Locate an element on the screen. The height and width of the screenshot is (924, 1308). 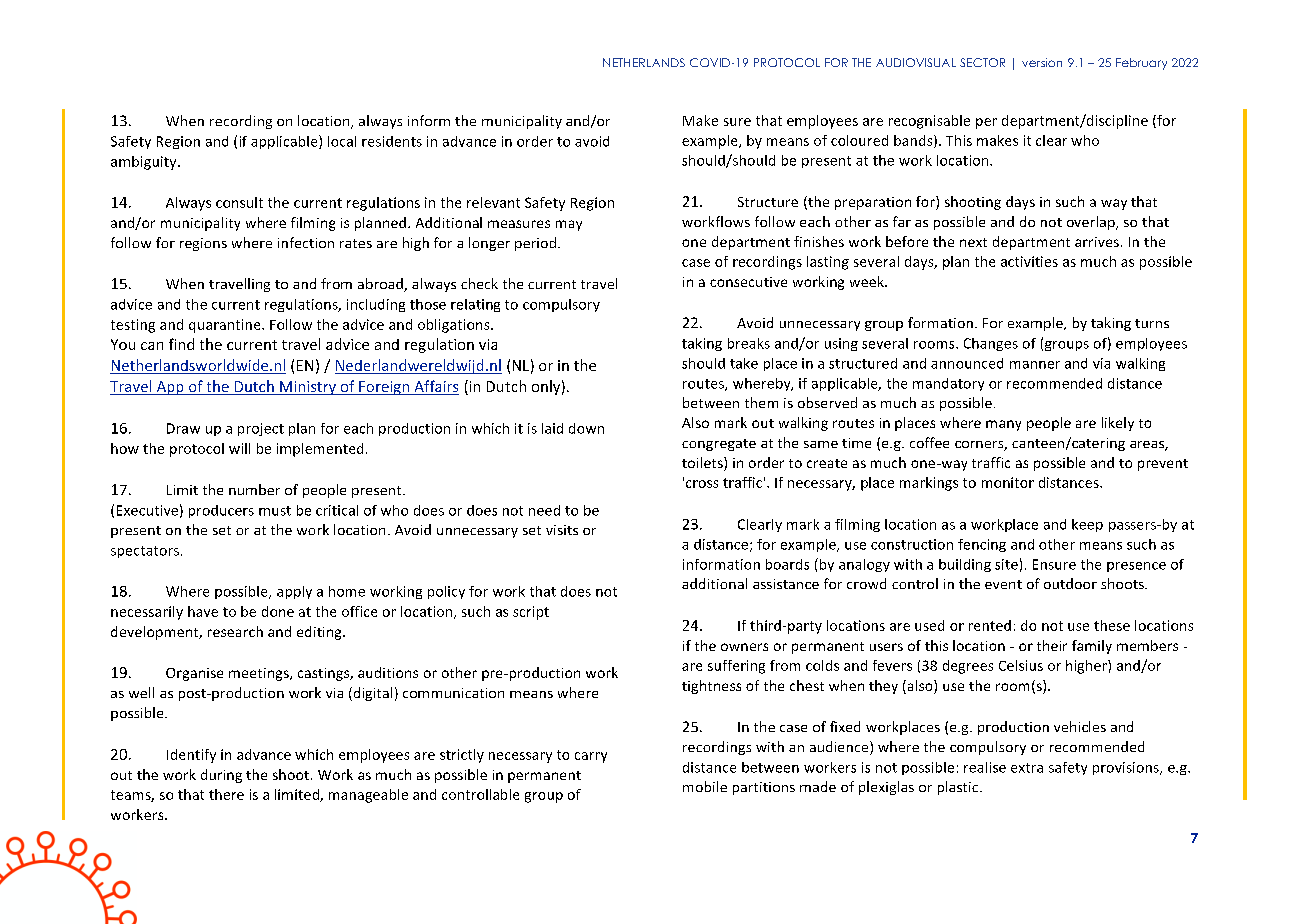
may is located at coordinates (569, 225).
